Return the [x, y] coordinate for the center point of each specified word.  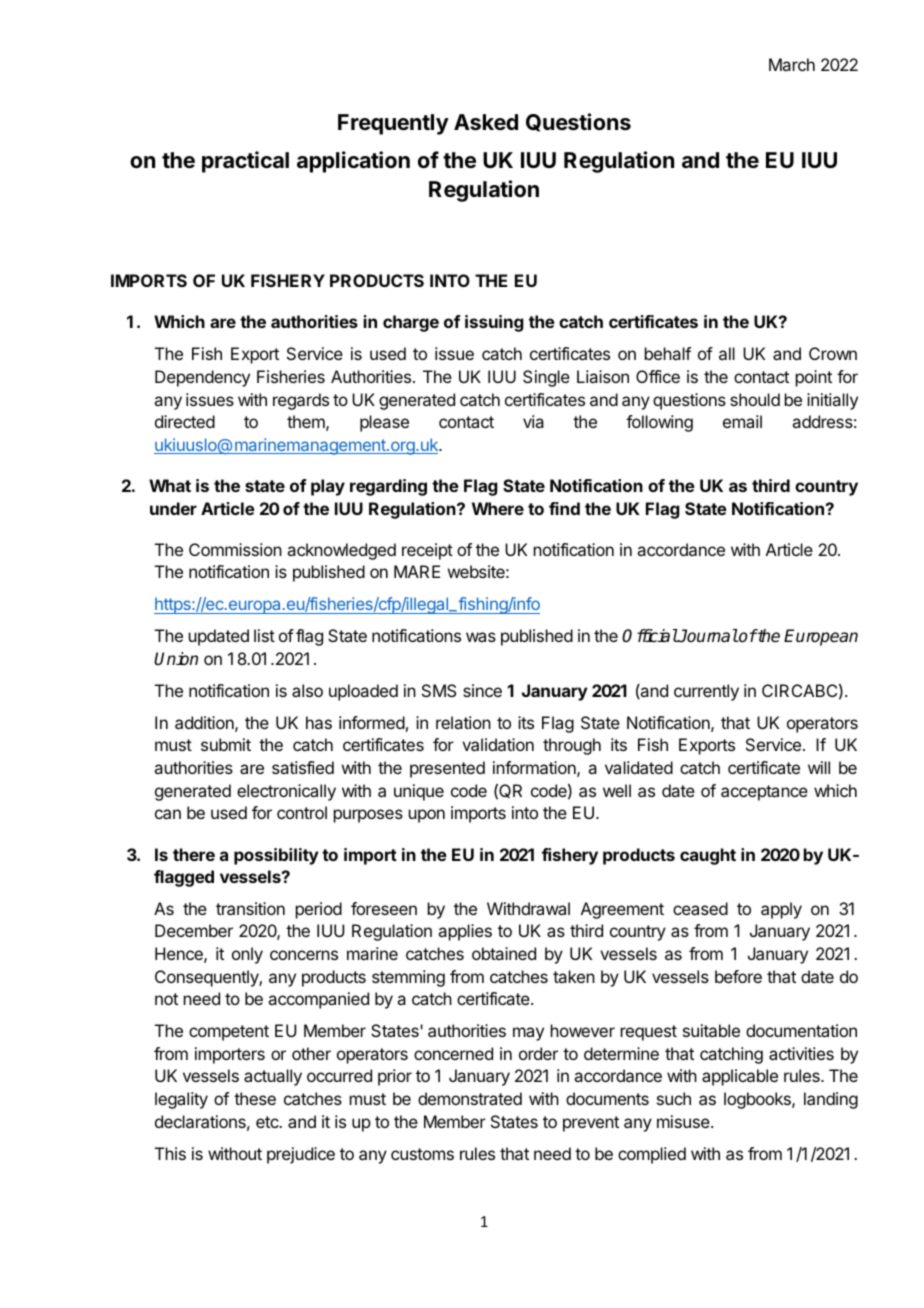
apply [781, 910]
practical [245, 162]
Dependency [202, 378]
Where [498, 508]
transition [250, 908]
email [742, 421]
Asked [486, 122]
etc [268, 1122]
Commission [235, 549]
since [482, 690]
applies [465, 932]
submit [226, 744]
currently [706, 692]
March [792, 64]
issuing [494, 323]
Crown [833, 353]
